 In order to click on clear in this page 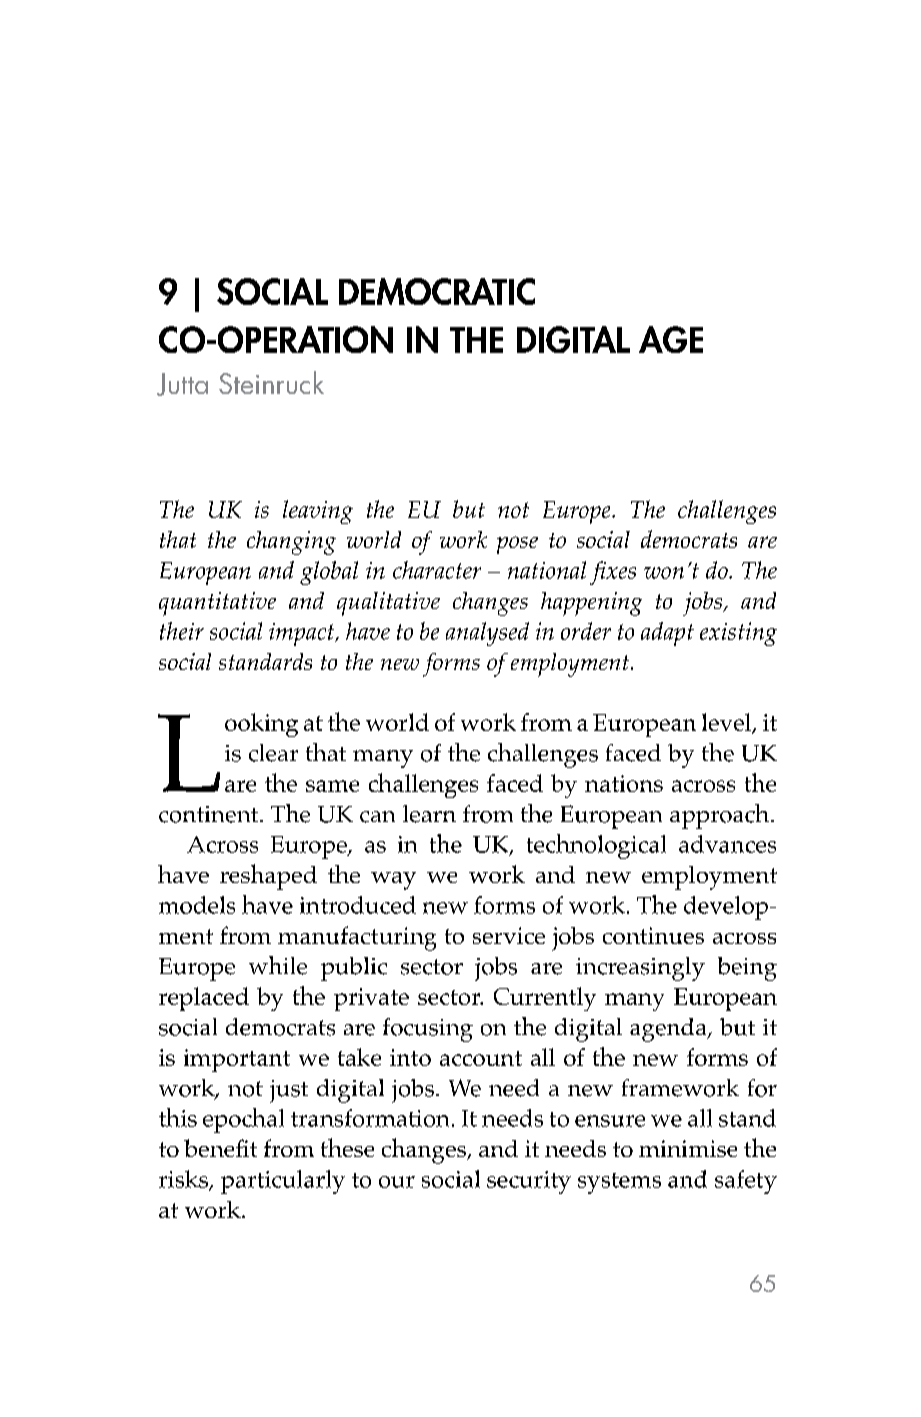, I will do `click(273, 753)`.
